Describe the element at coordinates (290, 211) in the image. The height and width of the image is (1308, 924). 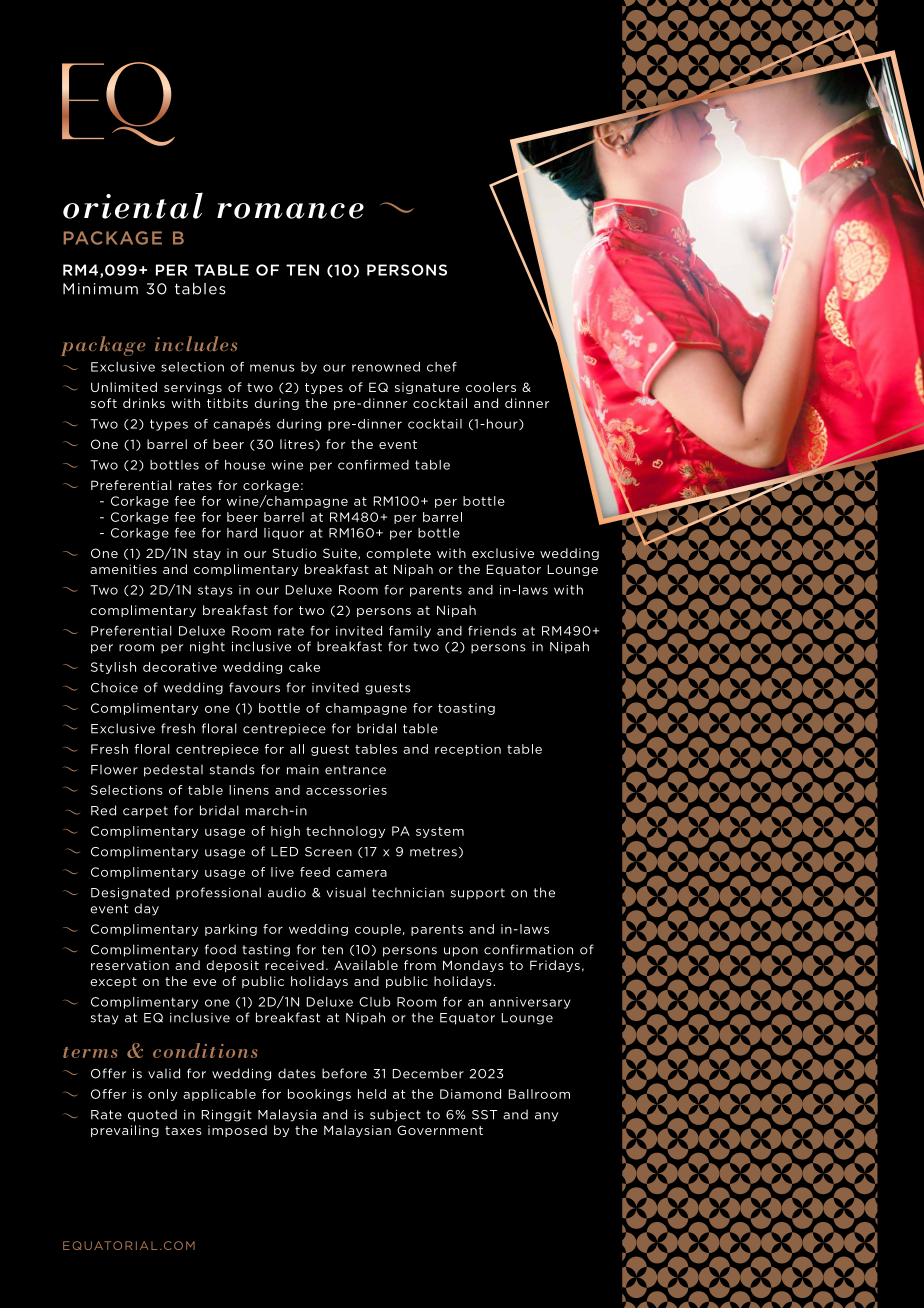
I see `romance` at that location.
